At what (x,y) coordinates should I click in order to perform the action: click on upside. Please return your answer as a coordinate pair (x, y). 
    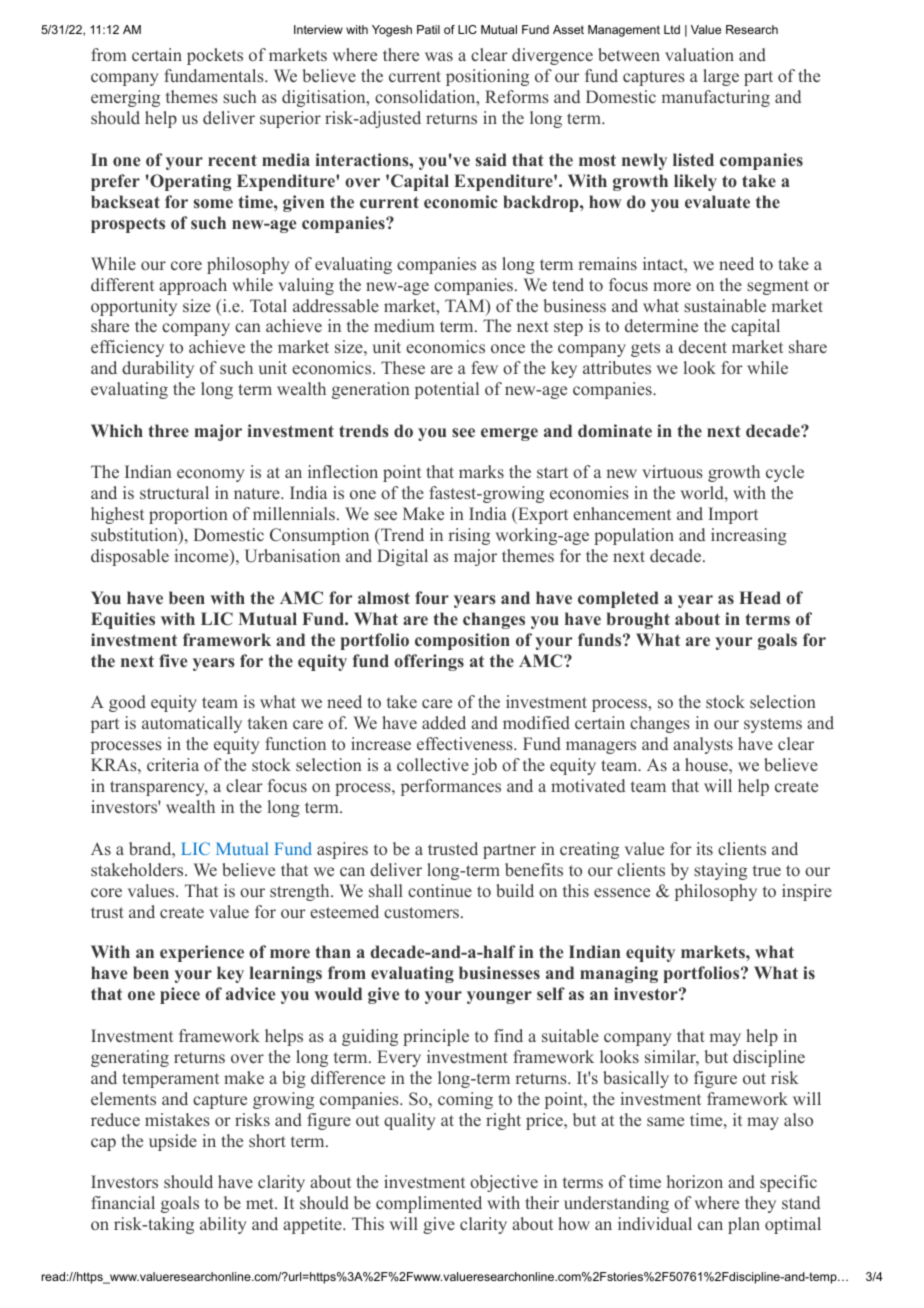
    Looking at the image, I should click on (173, 1142).
